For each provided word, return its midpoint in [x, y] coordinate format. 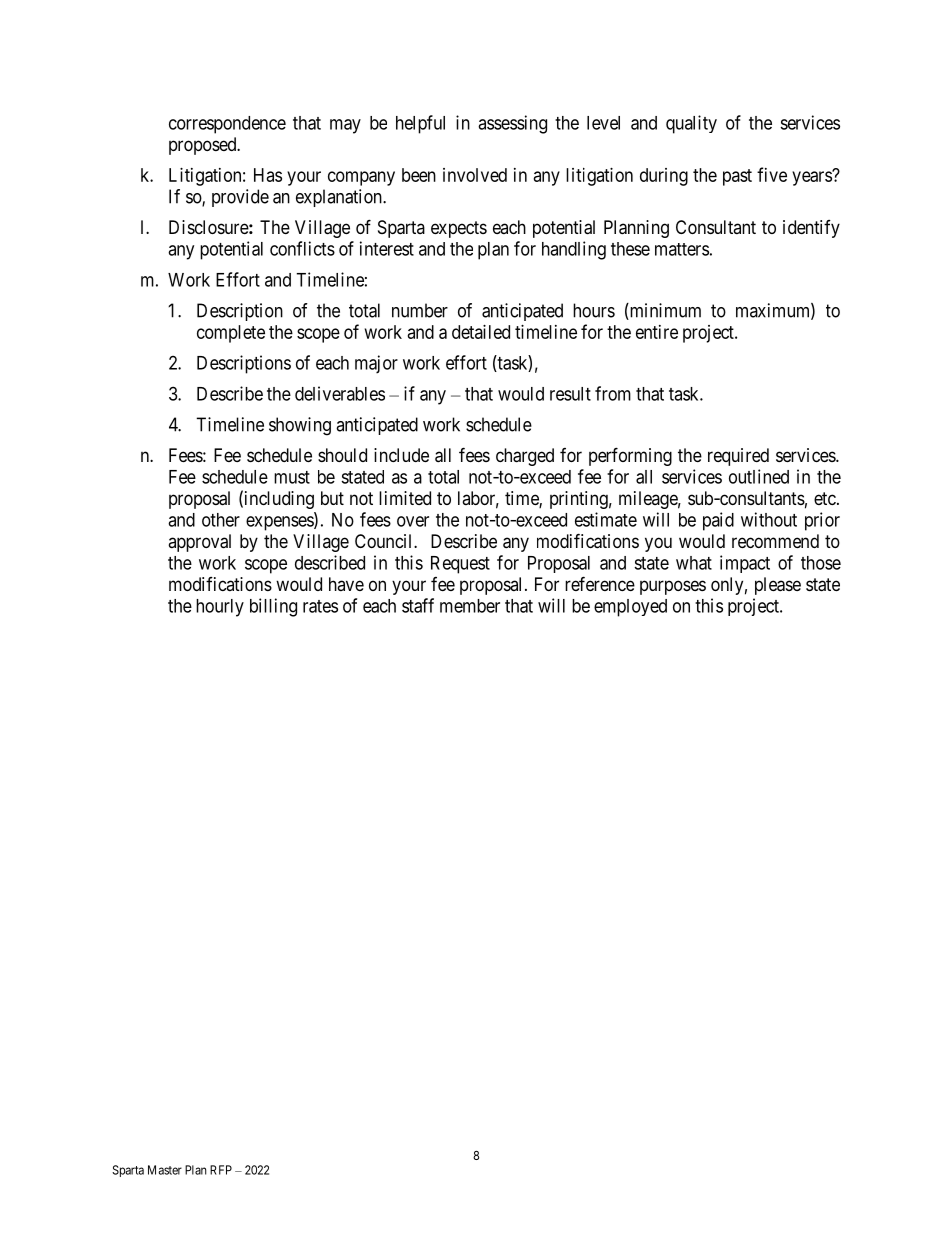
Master [165, 1170]
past [737, 177]
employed [630, 608]
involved [475, 175]
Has [268, 175]
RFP [221, 1170]
